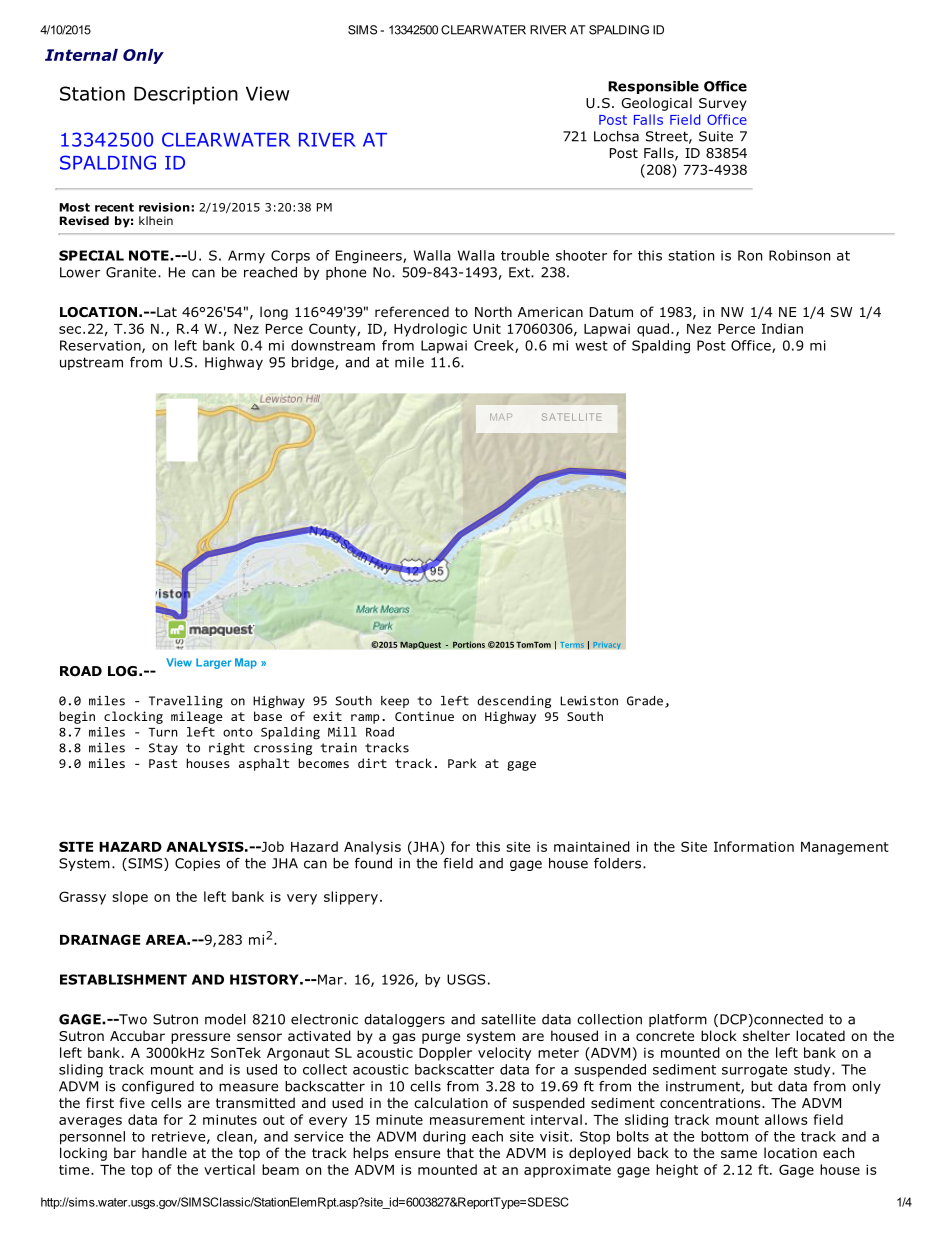 The width and height of the document is (952, 1233). What do you see at coordinates (754, 846) in the document?
I see `Information` at bounding box center [754, 846].
